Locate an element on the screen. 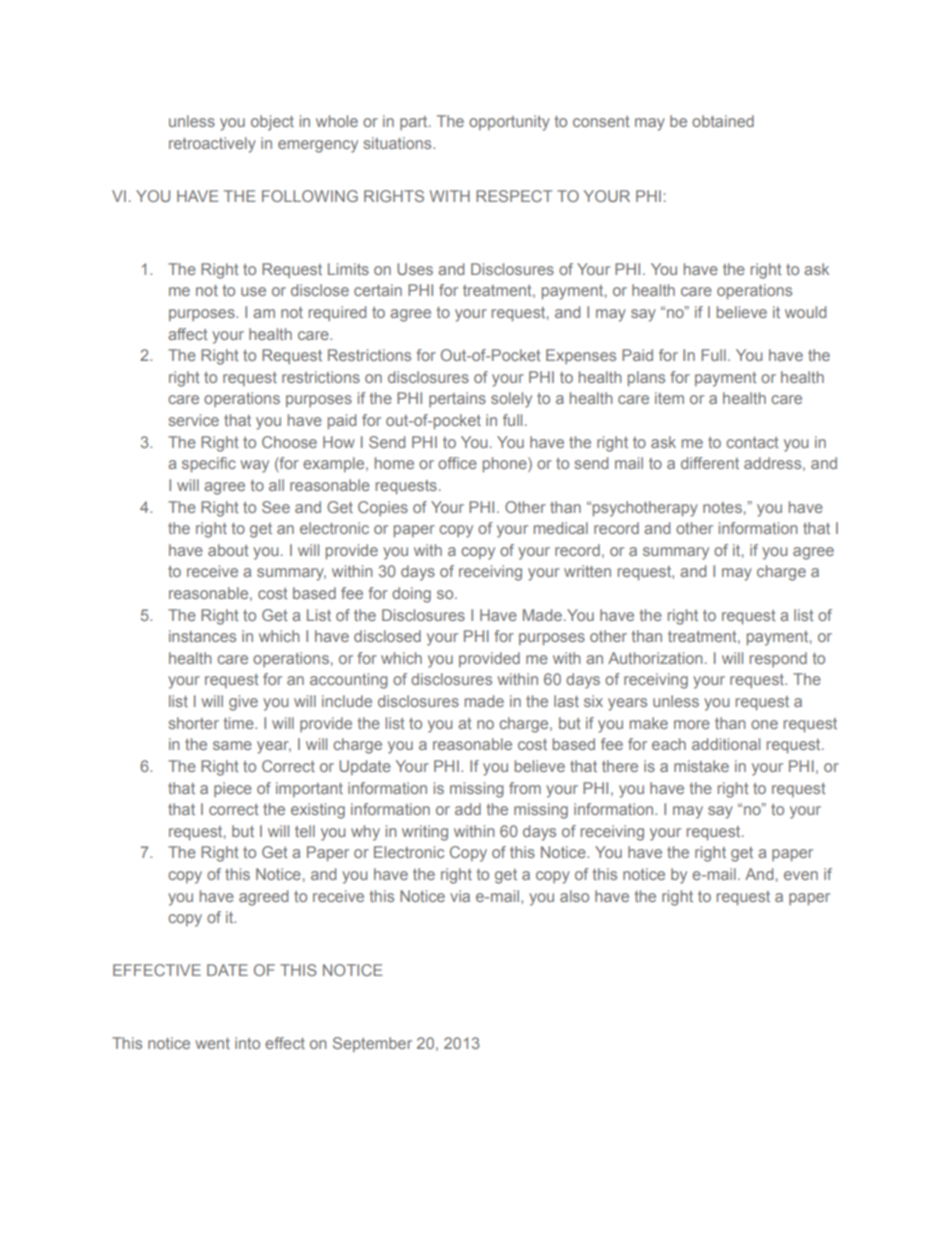  notes is located at coordinates (722, 507).
